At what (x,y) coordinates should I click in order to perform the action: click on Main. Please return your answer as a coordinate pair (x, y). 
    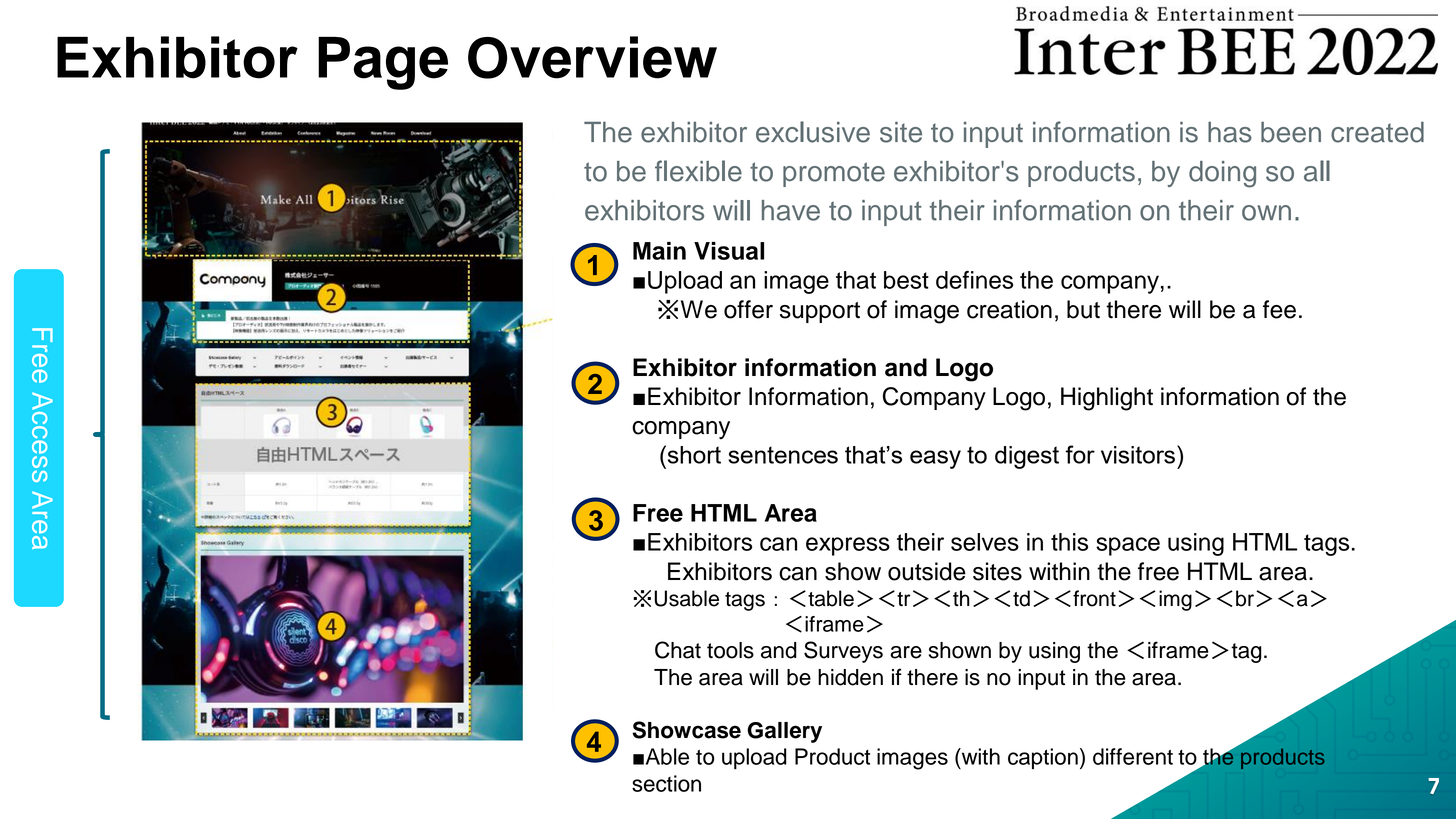
    Looking at the image, I should click on (659, 251).
